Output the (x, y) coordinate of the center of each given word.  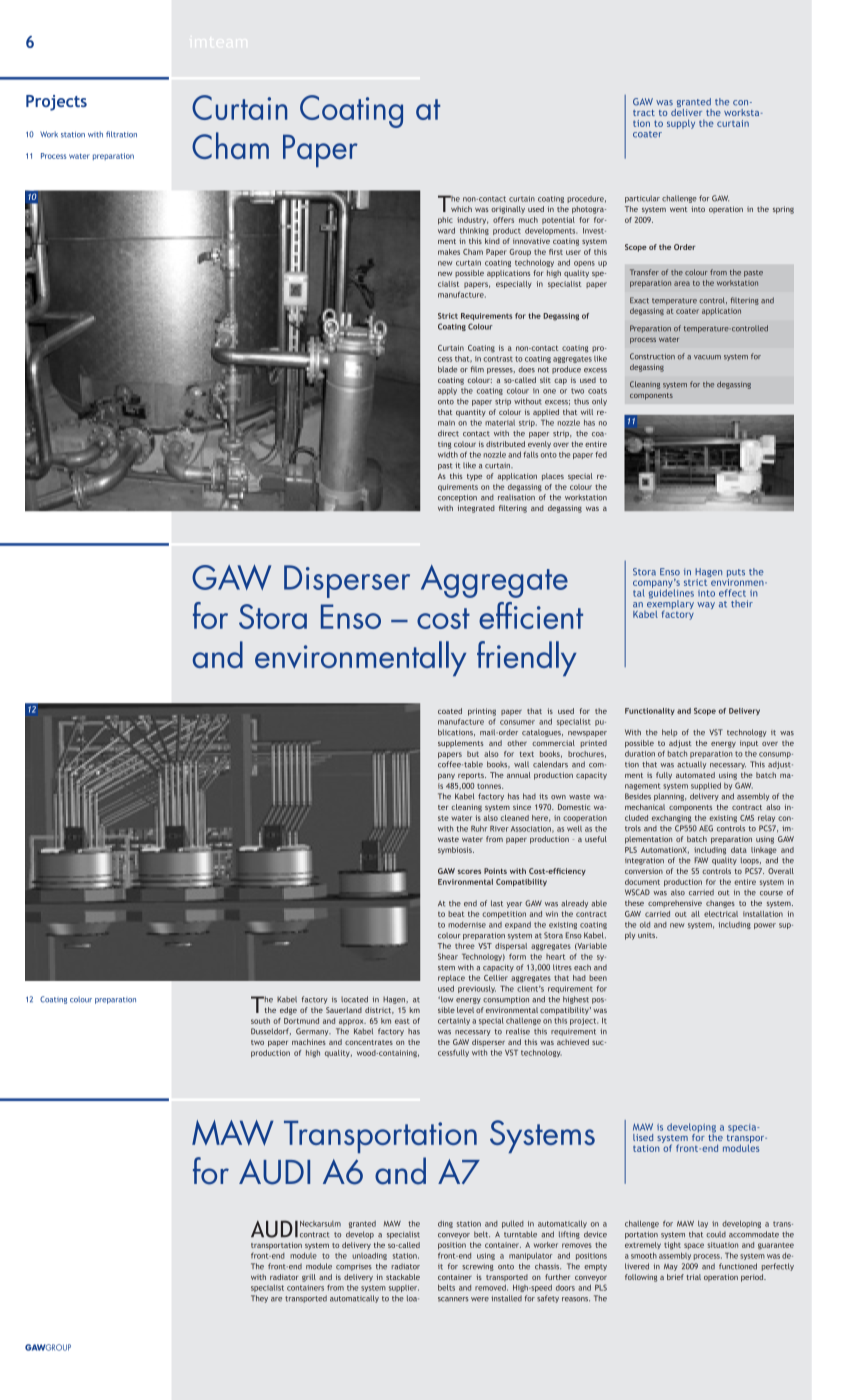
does (526, 369)
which (461, 209)
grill (309, 1278)
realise (518, 1031)
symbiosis (456, 850)
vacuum (707, 357)
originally (508, 210)
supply (681, 124)
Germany (313, 1032)
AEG (706, 828)
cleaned (515, 818)
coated (450, 711)
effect (732, 593)
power (765, 926)
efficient (531, 615)
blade (447, 369)
